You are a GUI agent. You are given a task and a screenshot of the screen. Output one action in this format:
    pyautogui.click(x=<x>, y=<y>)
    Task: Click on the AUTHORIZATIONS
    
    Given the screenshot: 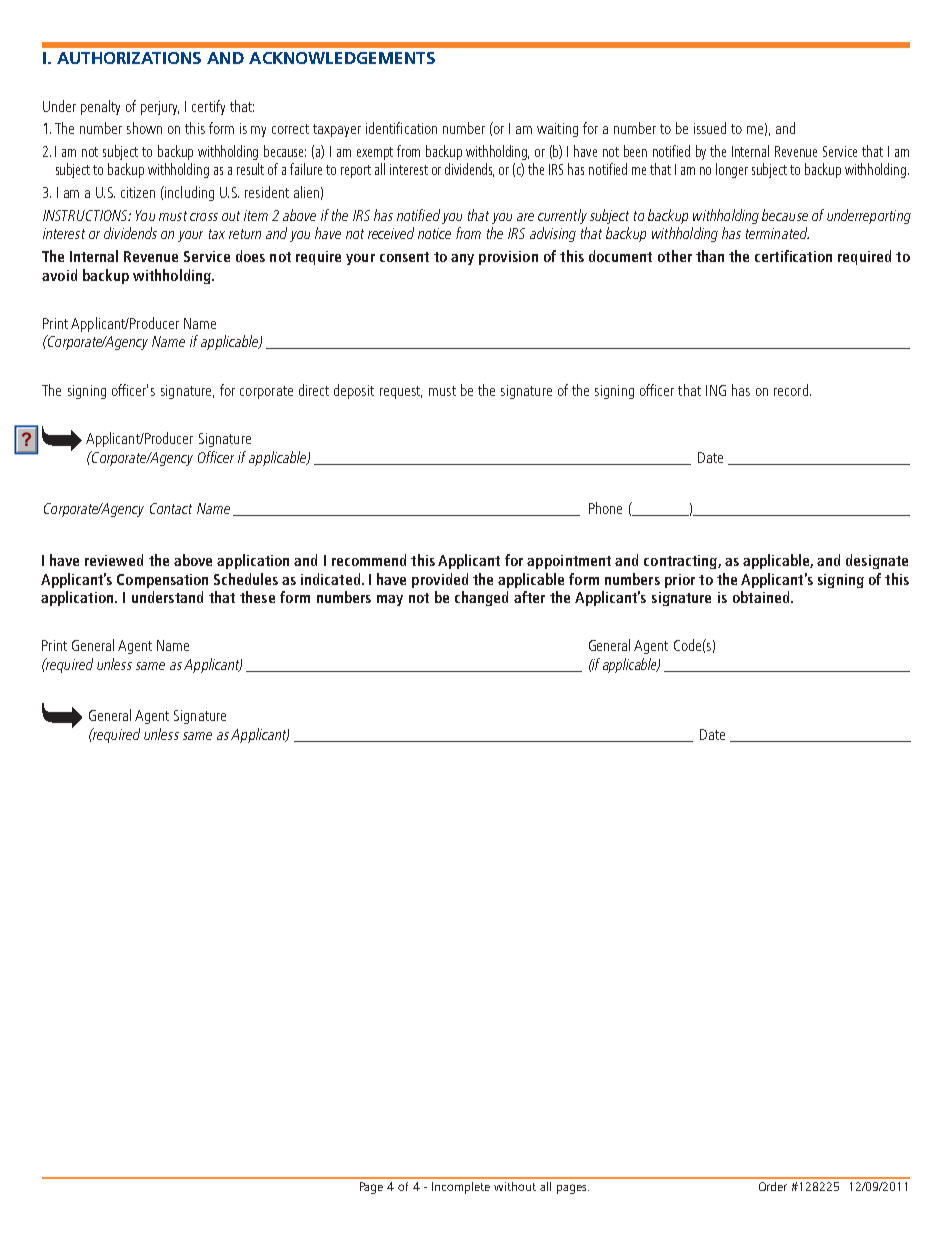 What is the action you would take?
    pyautogui.click(x=129, y=58)
